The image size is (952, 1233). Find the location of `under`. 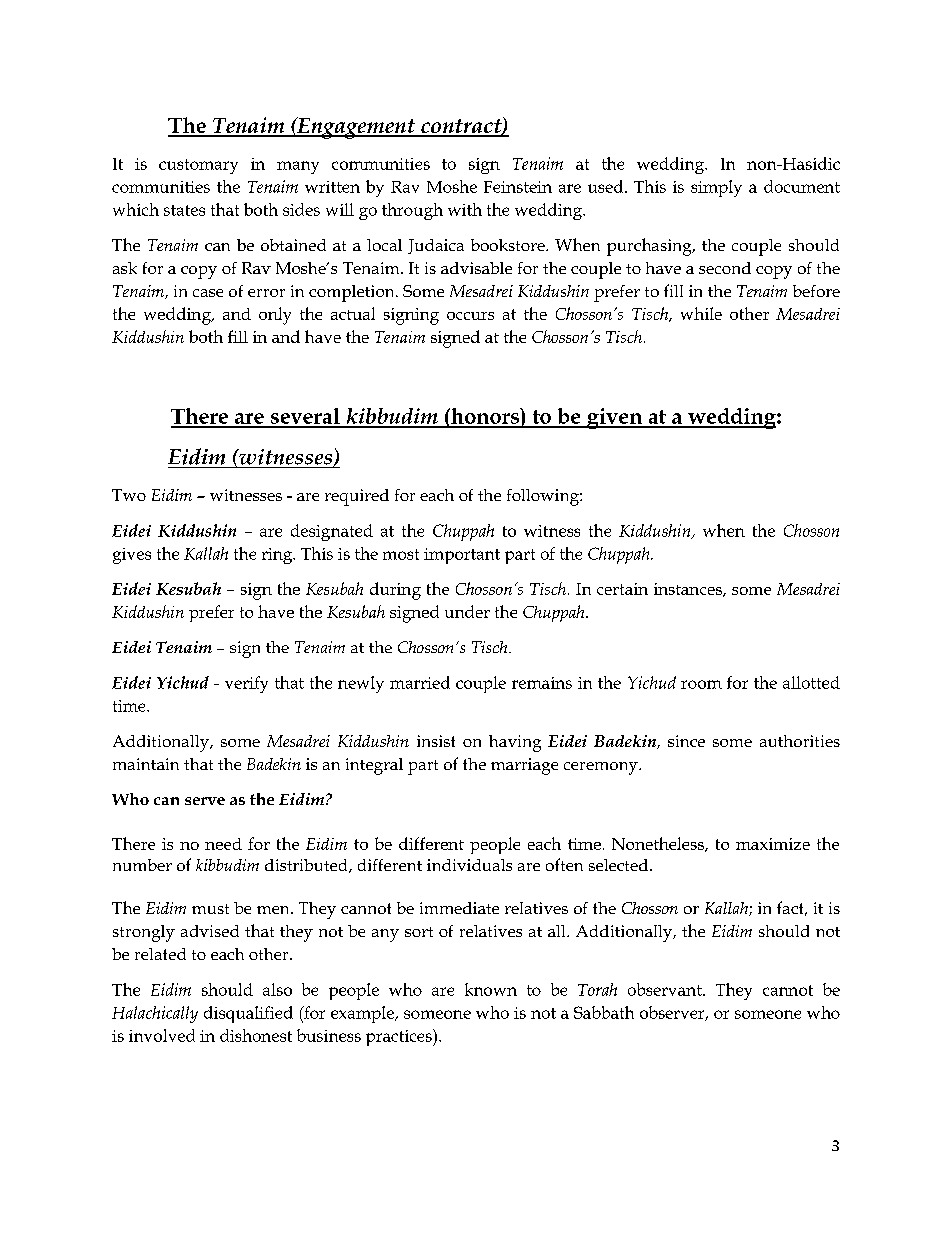

under is located at coordinates (467, 611).
